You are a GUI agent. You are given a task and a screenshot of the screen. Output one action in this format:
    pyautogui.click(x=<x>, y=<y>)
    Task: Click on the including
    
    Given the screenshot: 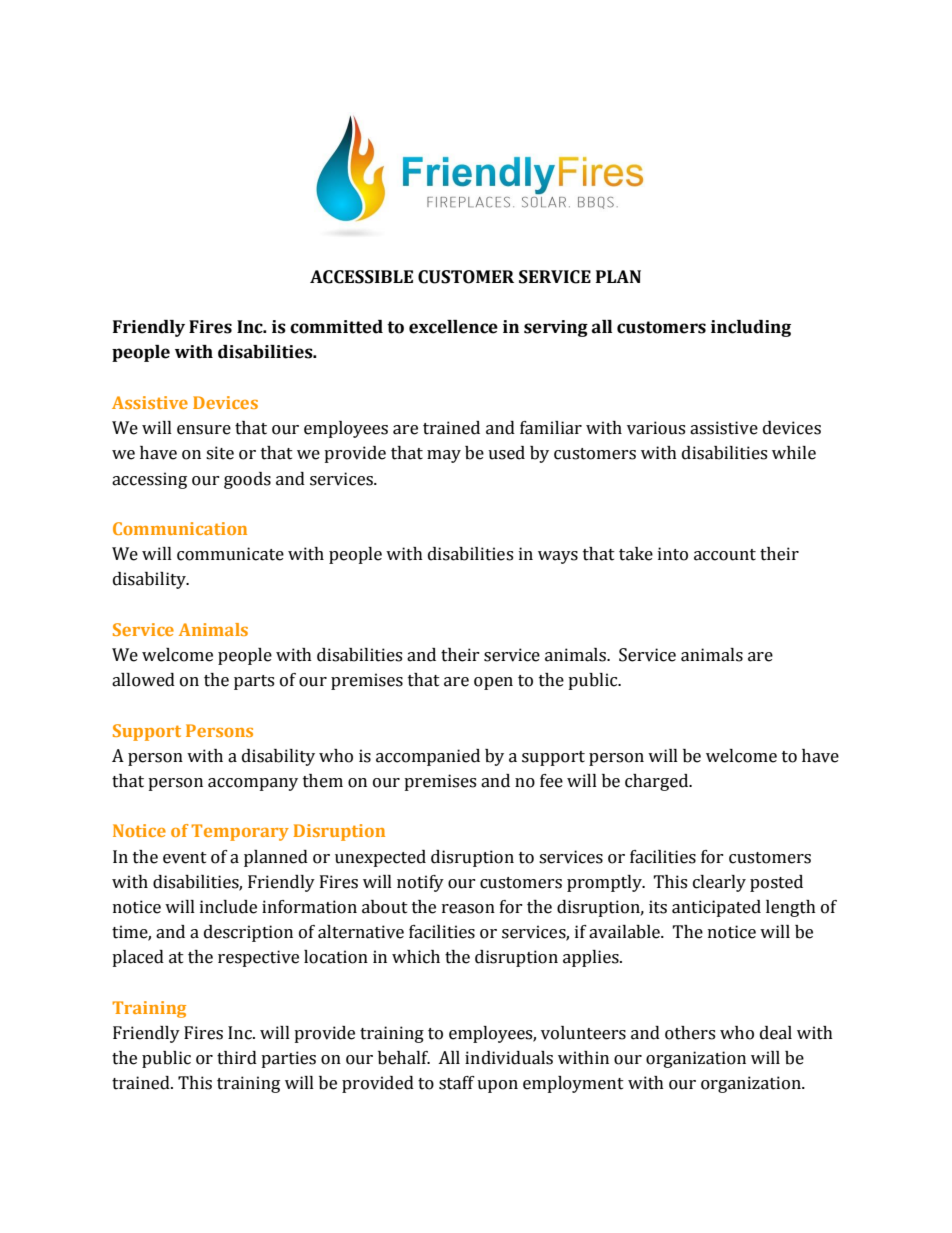 What is the action you would take?
    pyautogui.click(x=751, y=328)
